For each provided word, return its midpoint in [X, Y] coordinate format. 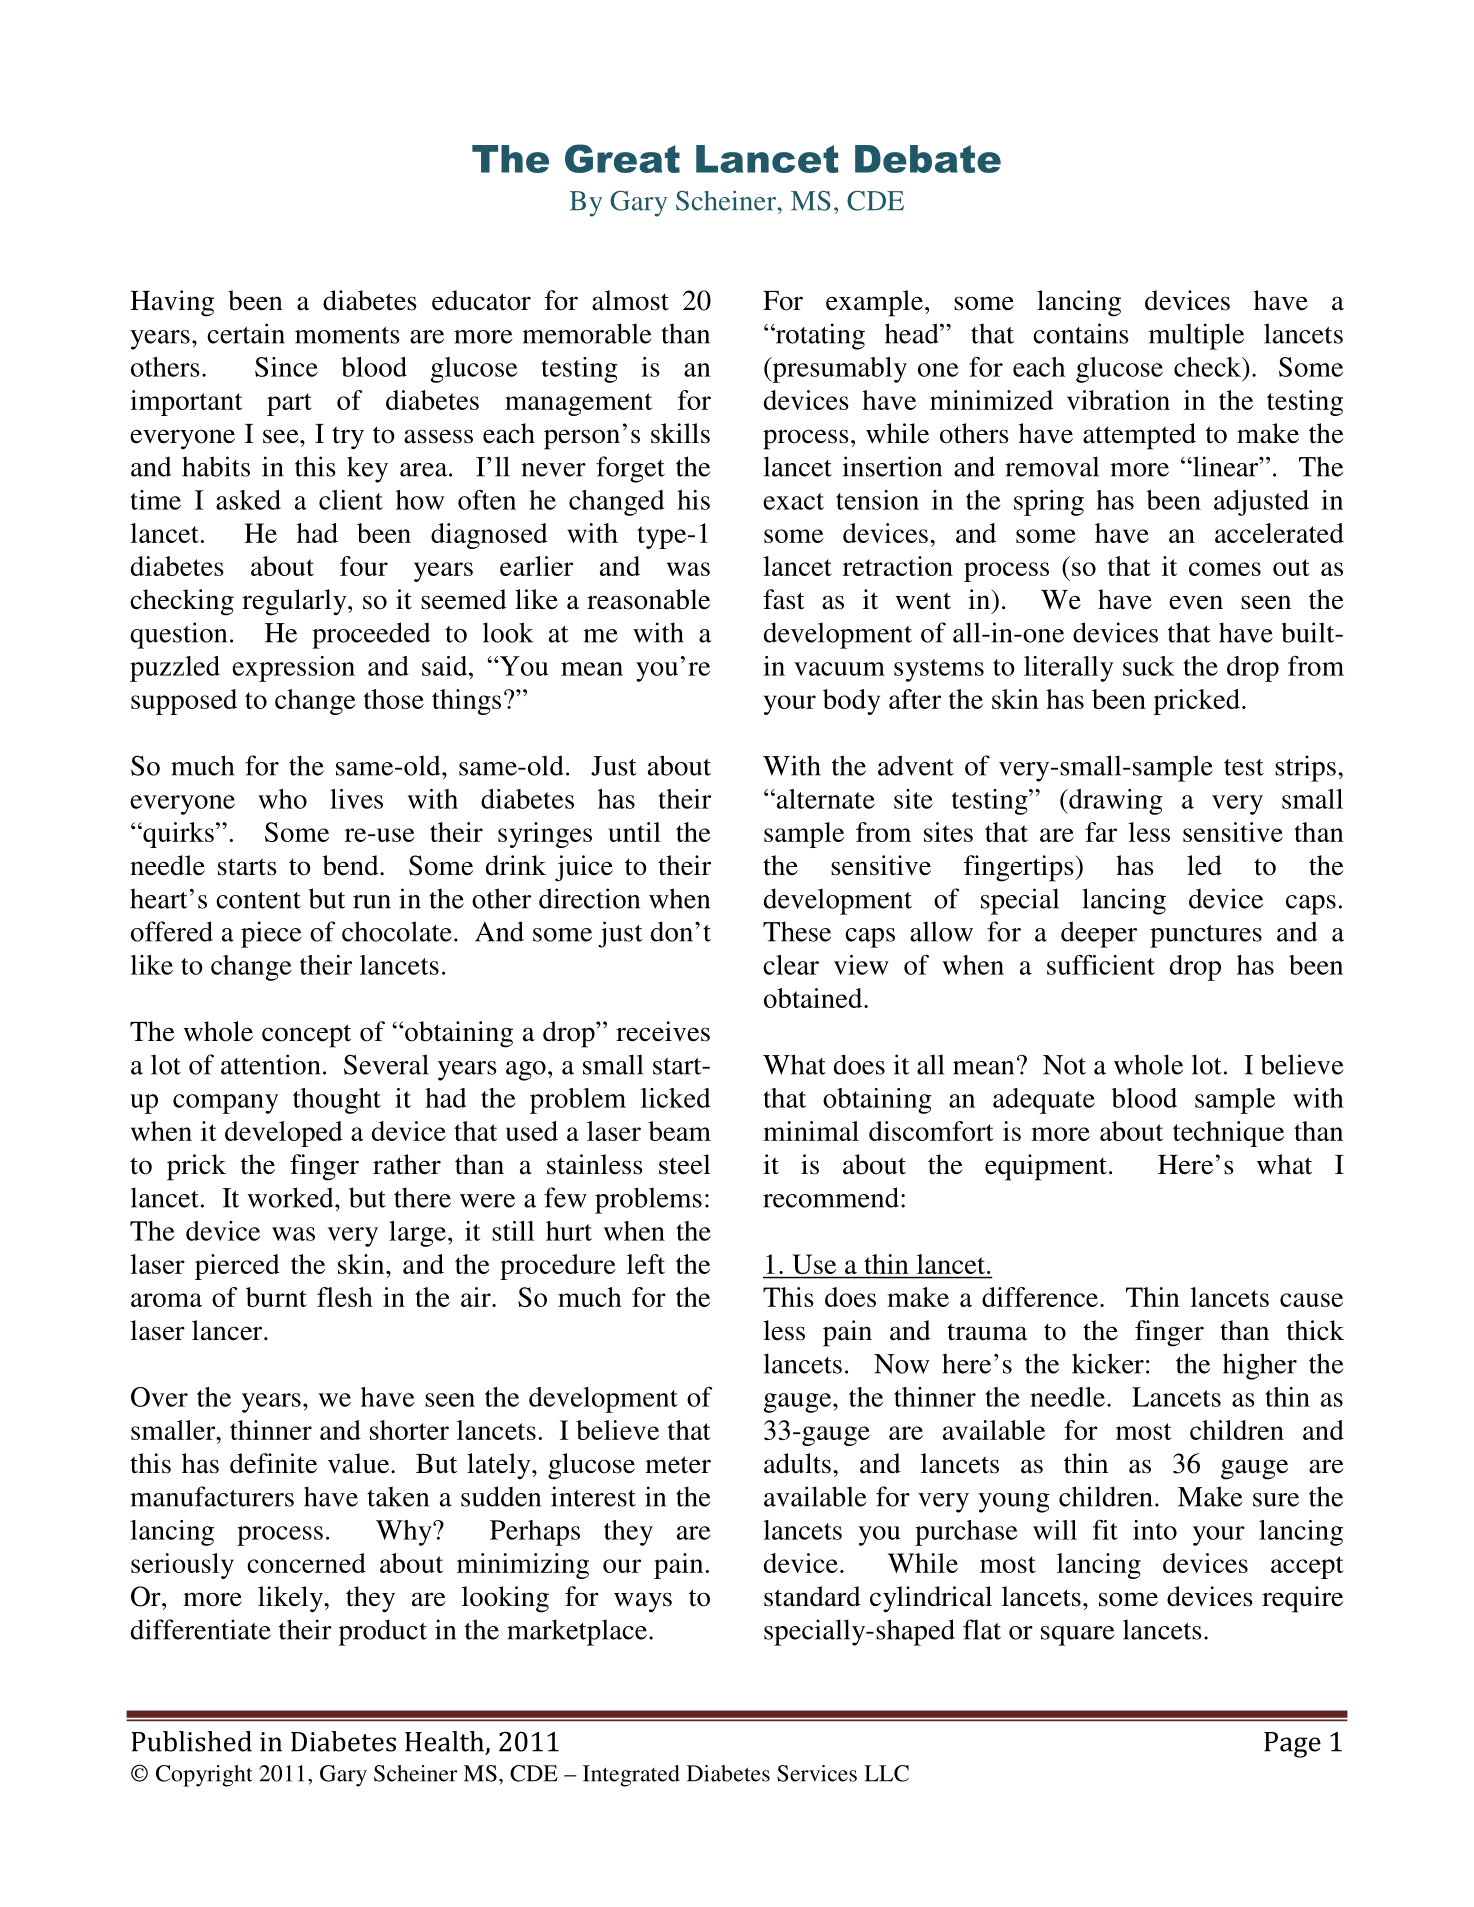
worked [291, 1197]
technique [1228, 1134]
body [851, 702]
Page [1292, 1745]
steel [684, 1164]
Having [172, 303]
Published [191, 1741]
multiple [1196, 336]
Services [817, 1773]
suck [1149, 666]
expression [293, 669]
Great [622, 158]
